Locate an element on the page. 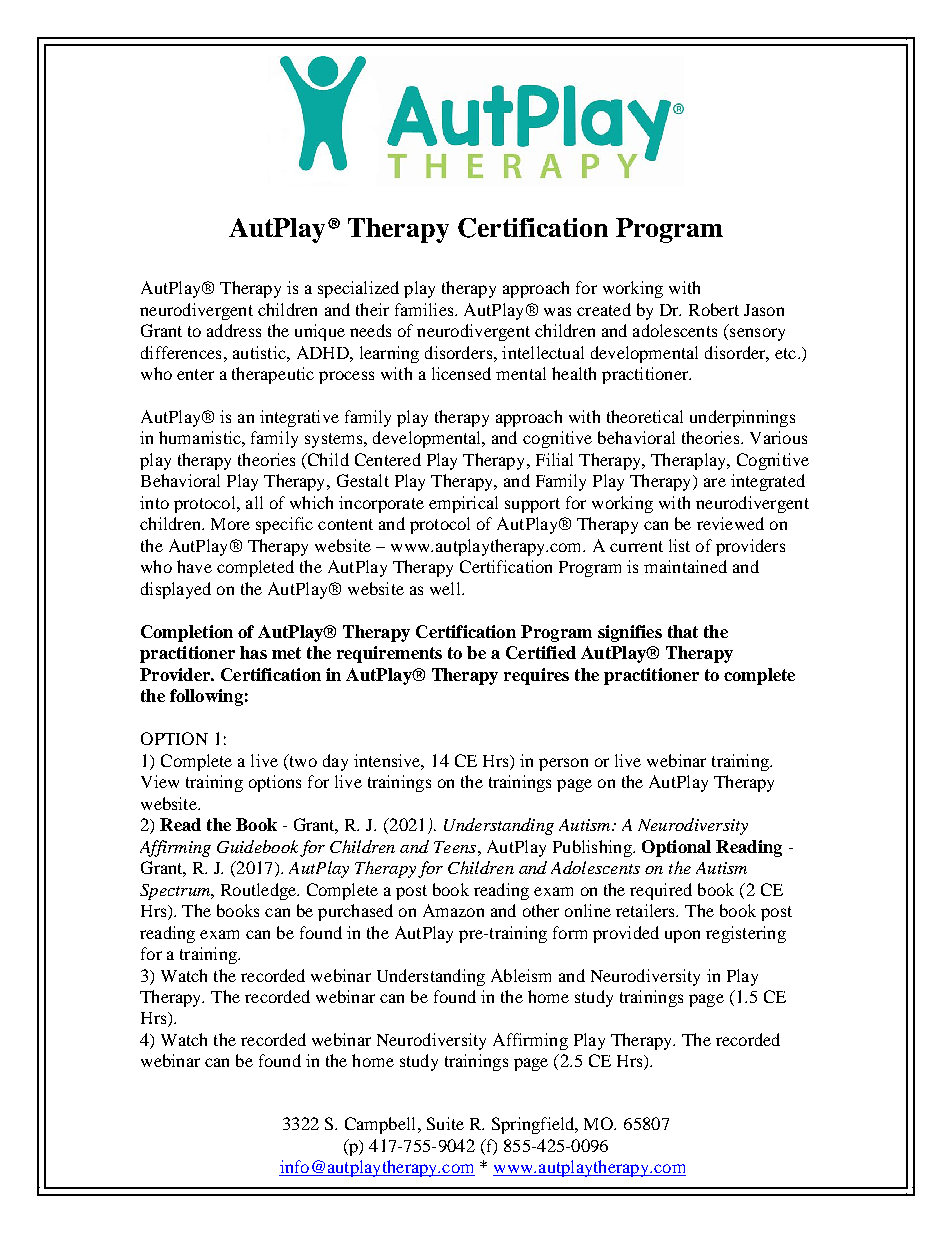  maintained is located at coordinates (685, 566).
